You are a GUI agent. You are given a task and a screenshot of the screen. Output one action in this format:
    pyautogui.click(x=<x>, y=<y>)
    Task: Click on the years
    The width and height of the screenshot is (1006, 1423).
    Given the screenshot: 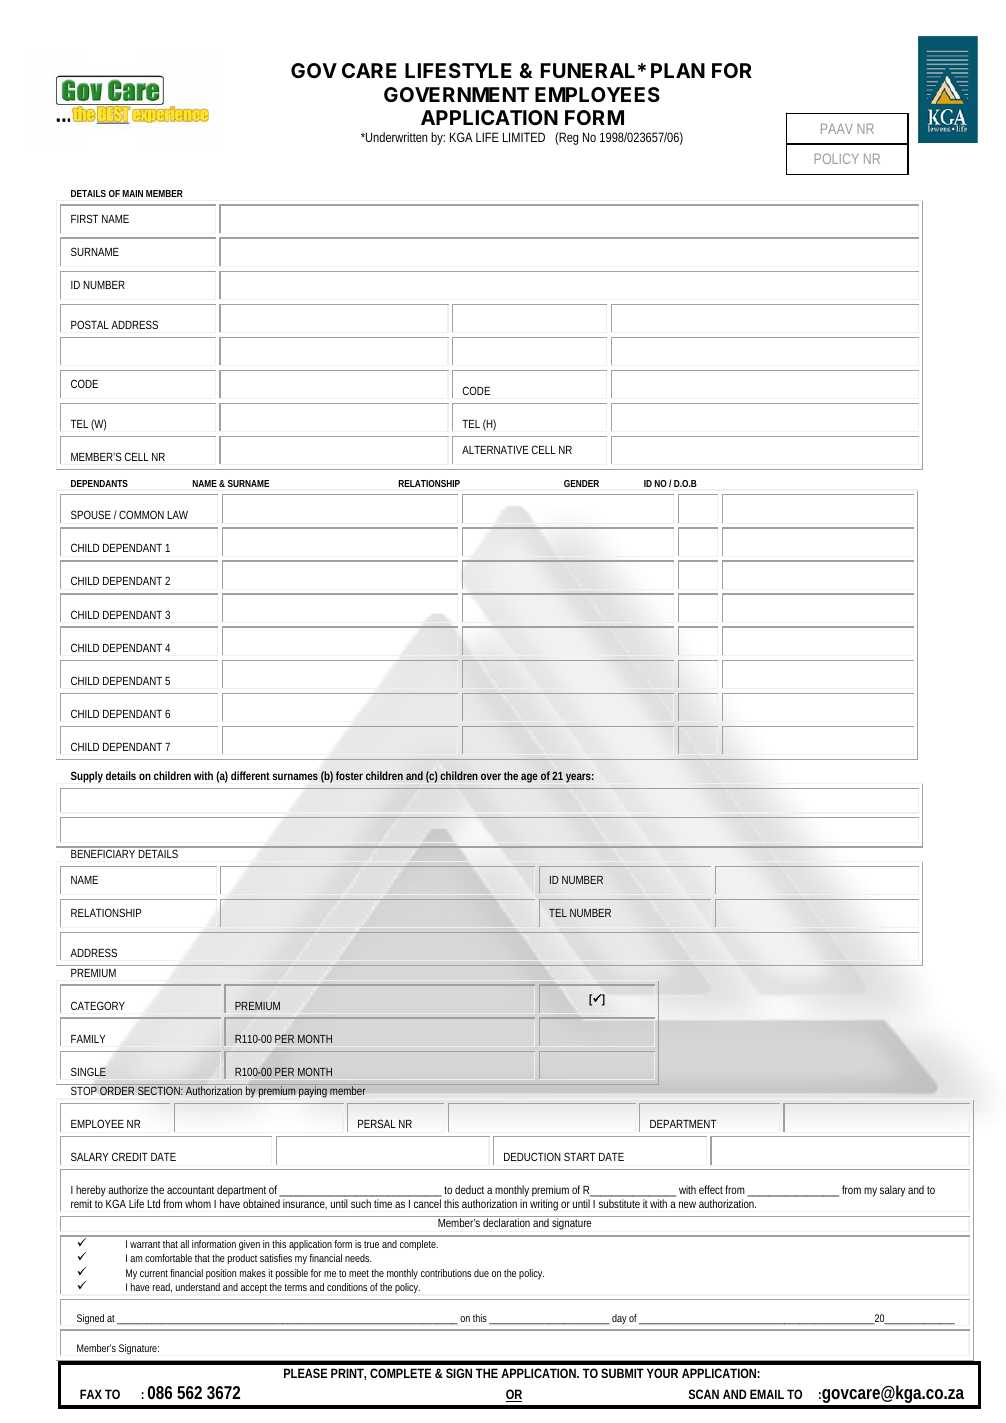 What is the action you would take?
    pyautogui.click(x=580, y=778)
